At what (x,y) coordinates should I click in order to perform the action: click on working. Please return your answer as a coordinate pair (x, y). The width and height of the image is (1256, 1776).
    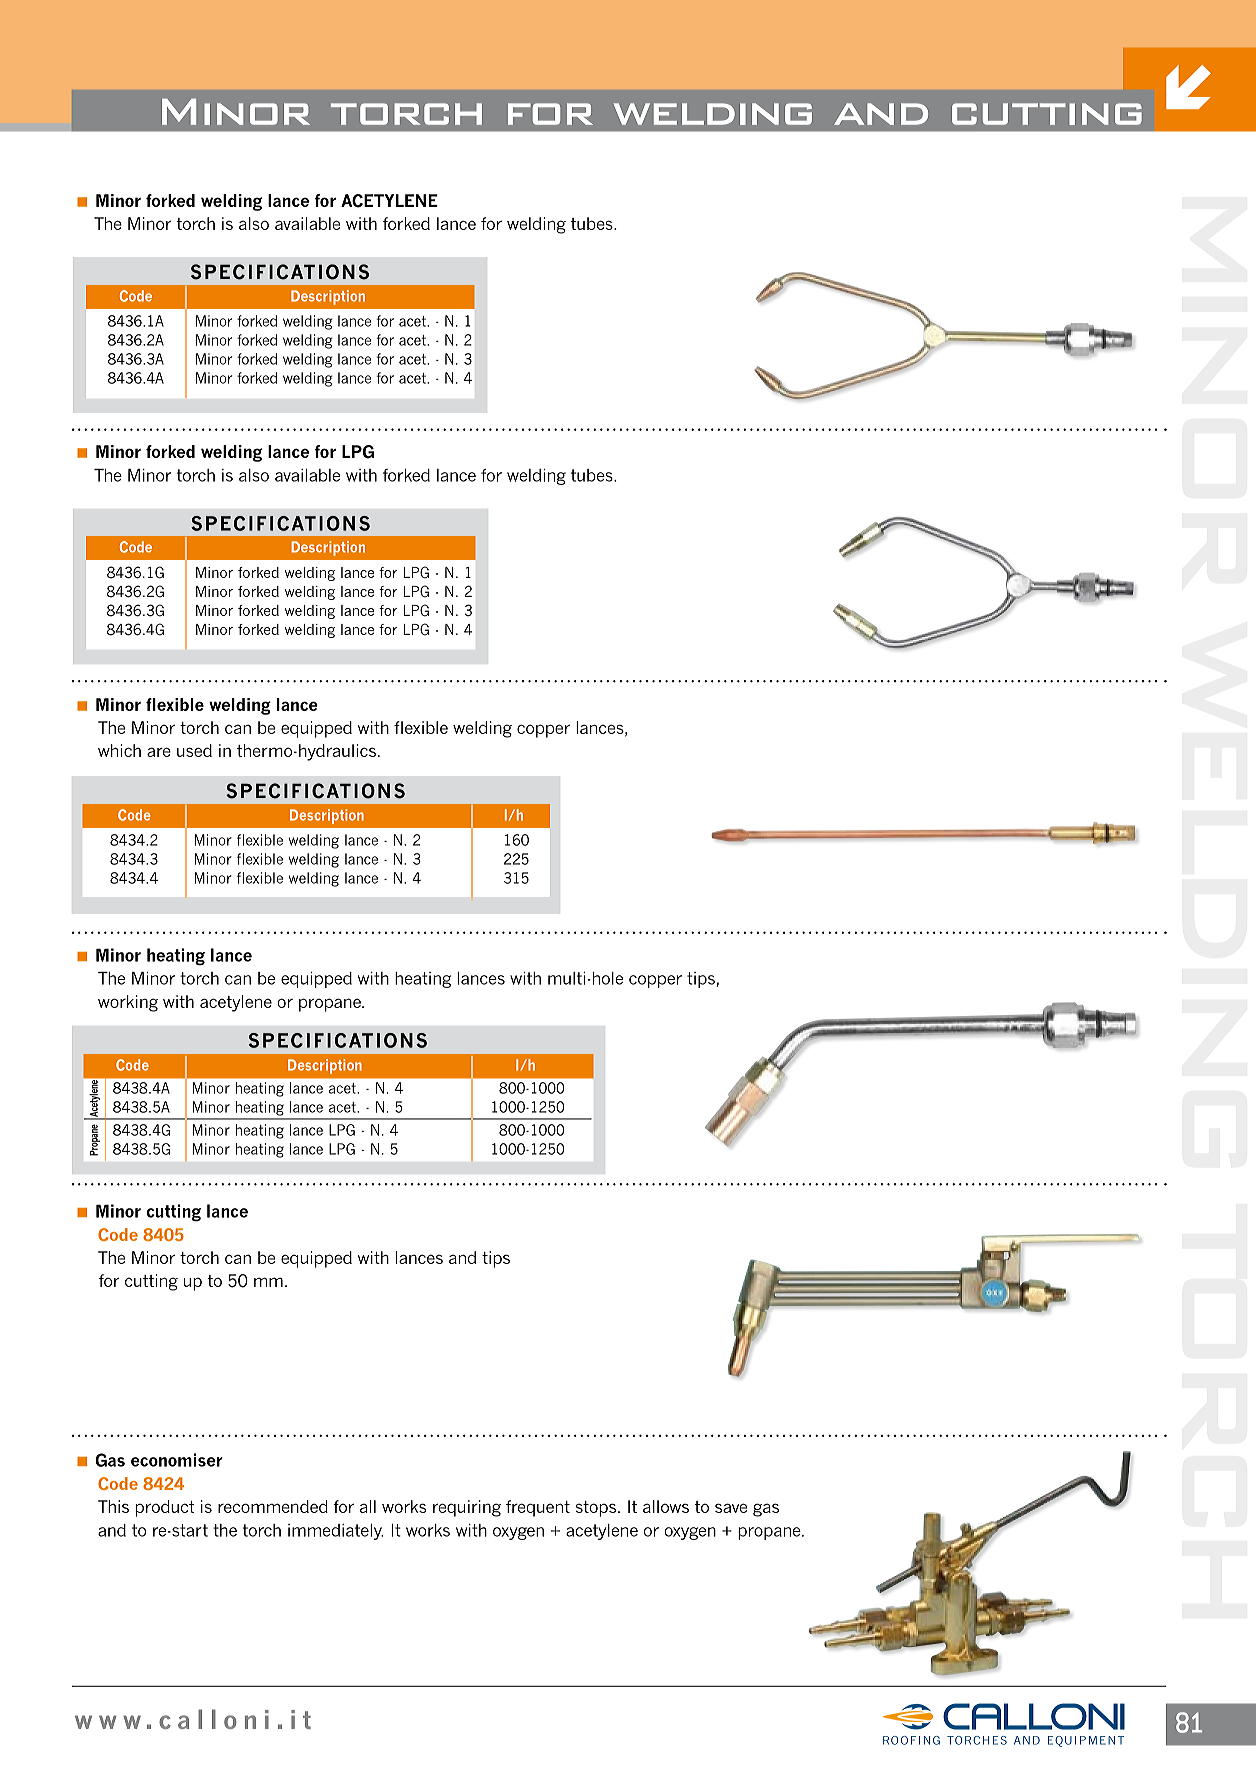
    Looking at the image, I should click on (128, 1003).
